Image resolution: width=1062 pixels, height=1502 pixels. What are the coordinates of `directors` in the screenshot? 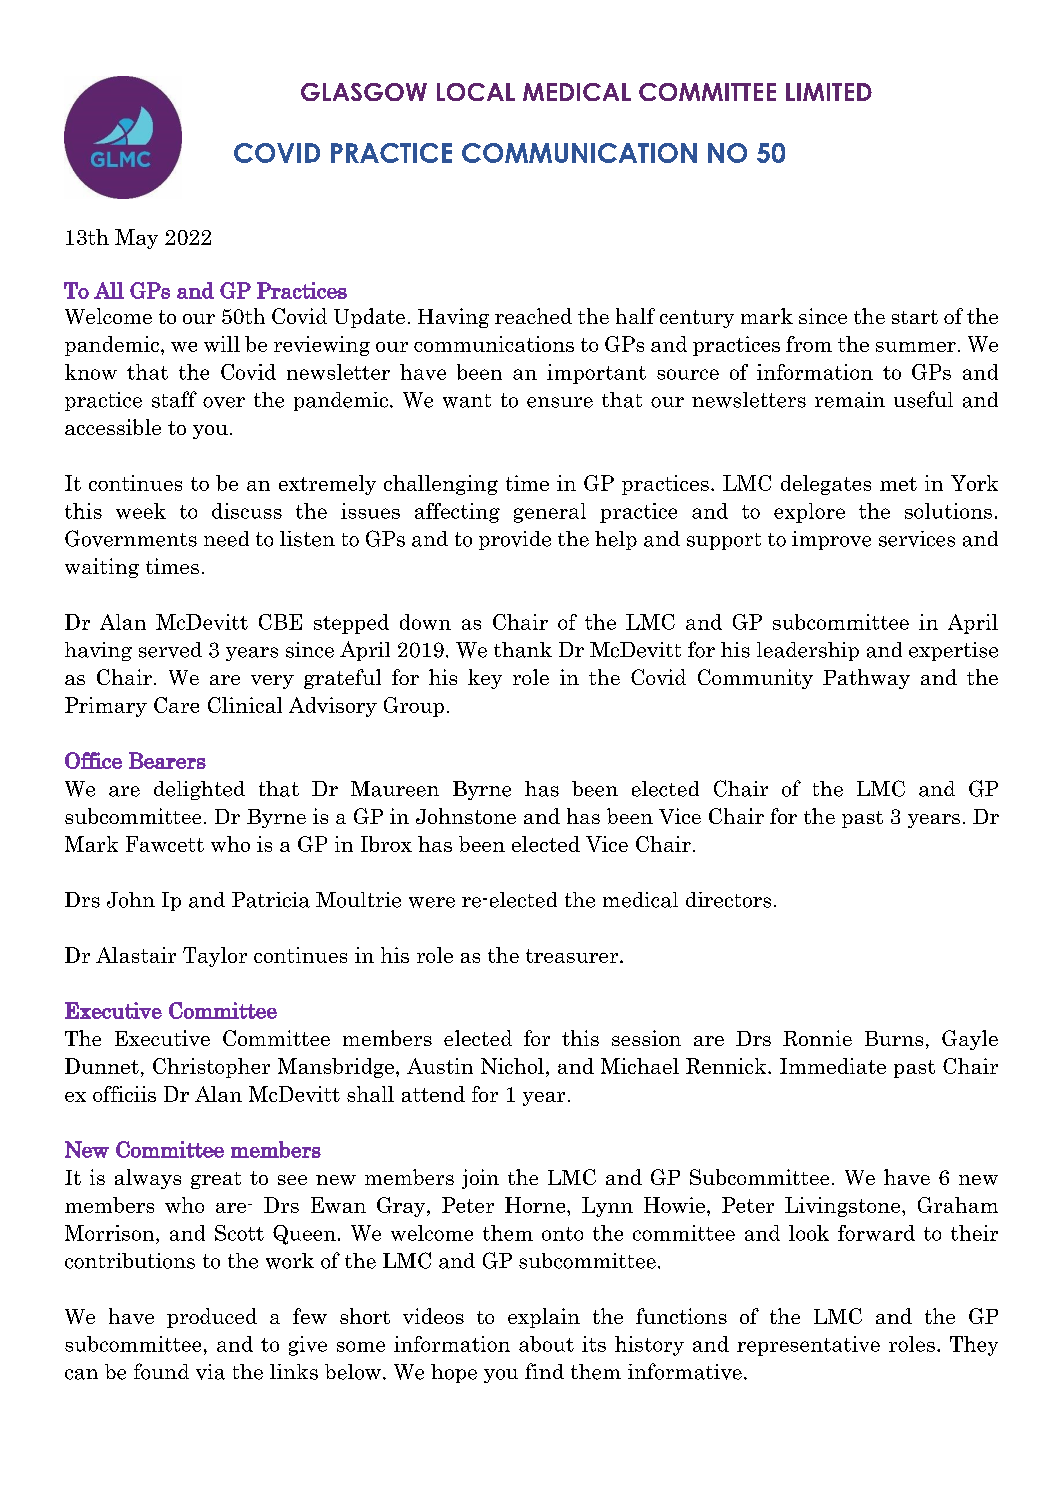 It's located at (728, 900).
